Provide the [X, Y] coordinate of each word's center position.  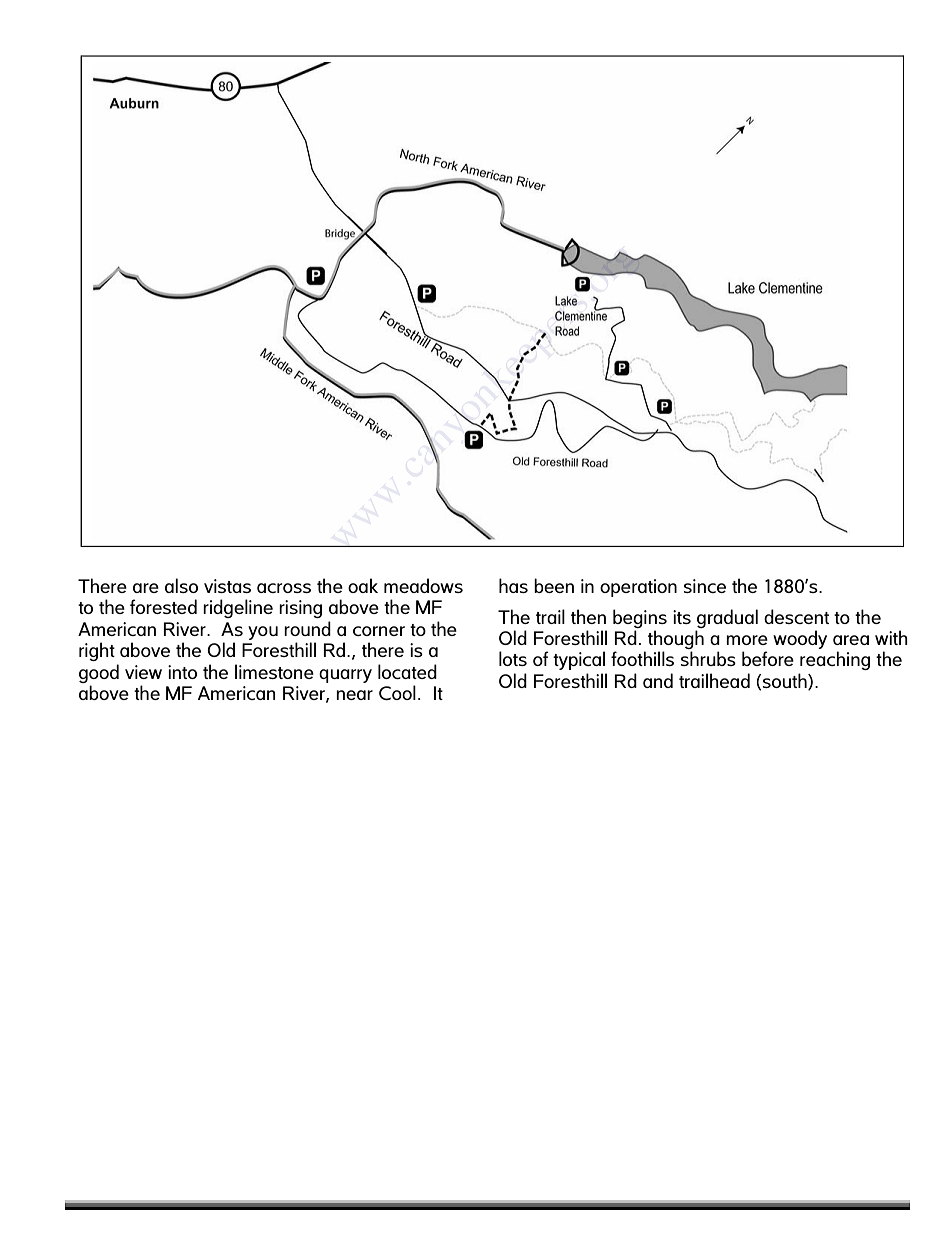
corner [379, 631]
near [354, 695]
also [181, 585]
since [705, 586]
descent [796, 616]
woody [800, 639]
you [263, 633]
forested [163, 606]
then [588, 616]
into [182, 672]
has [513, 585]
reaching [835, 660]
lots [513, 658]
